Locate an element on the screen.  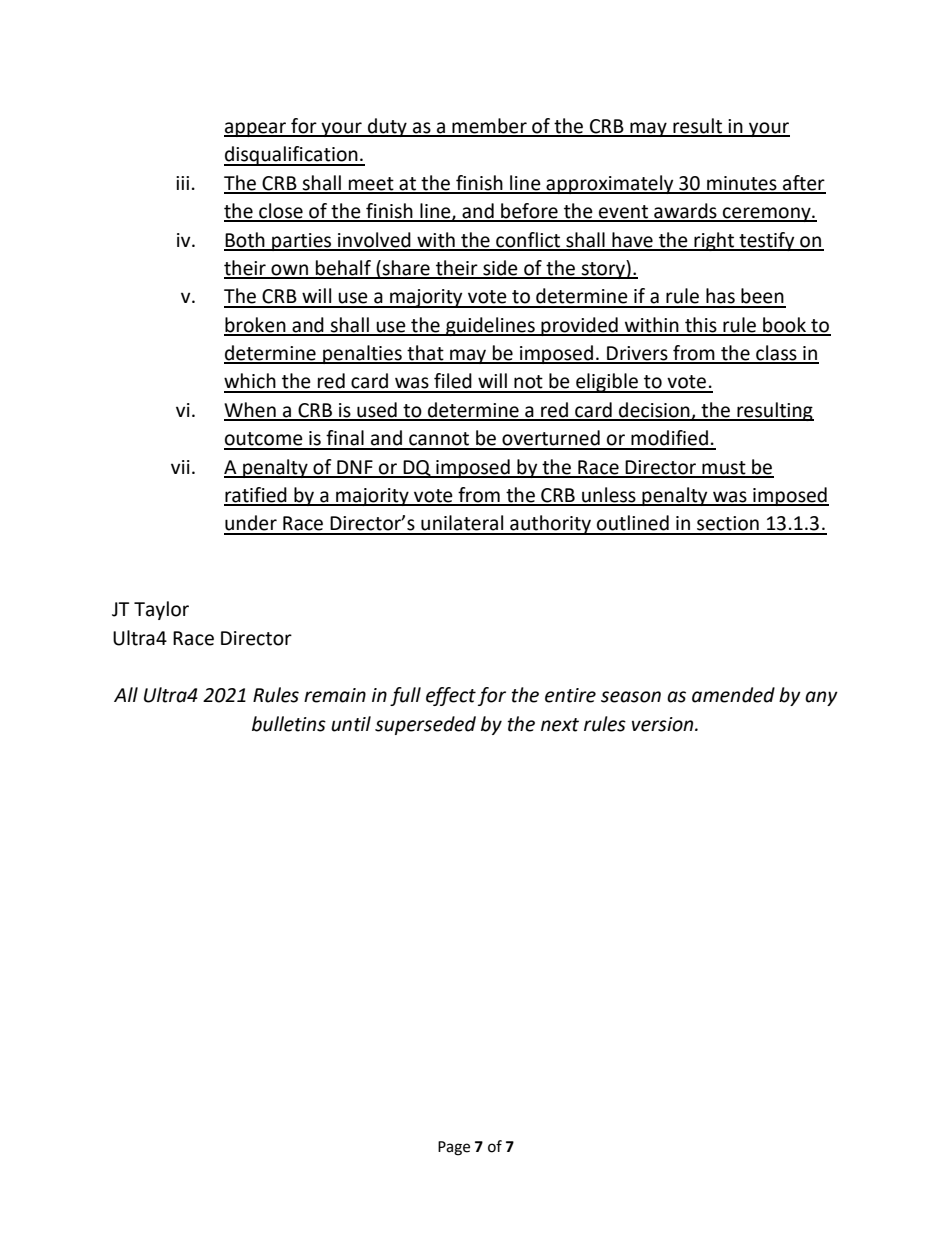
awards is located at coordinates (685, 212).
